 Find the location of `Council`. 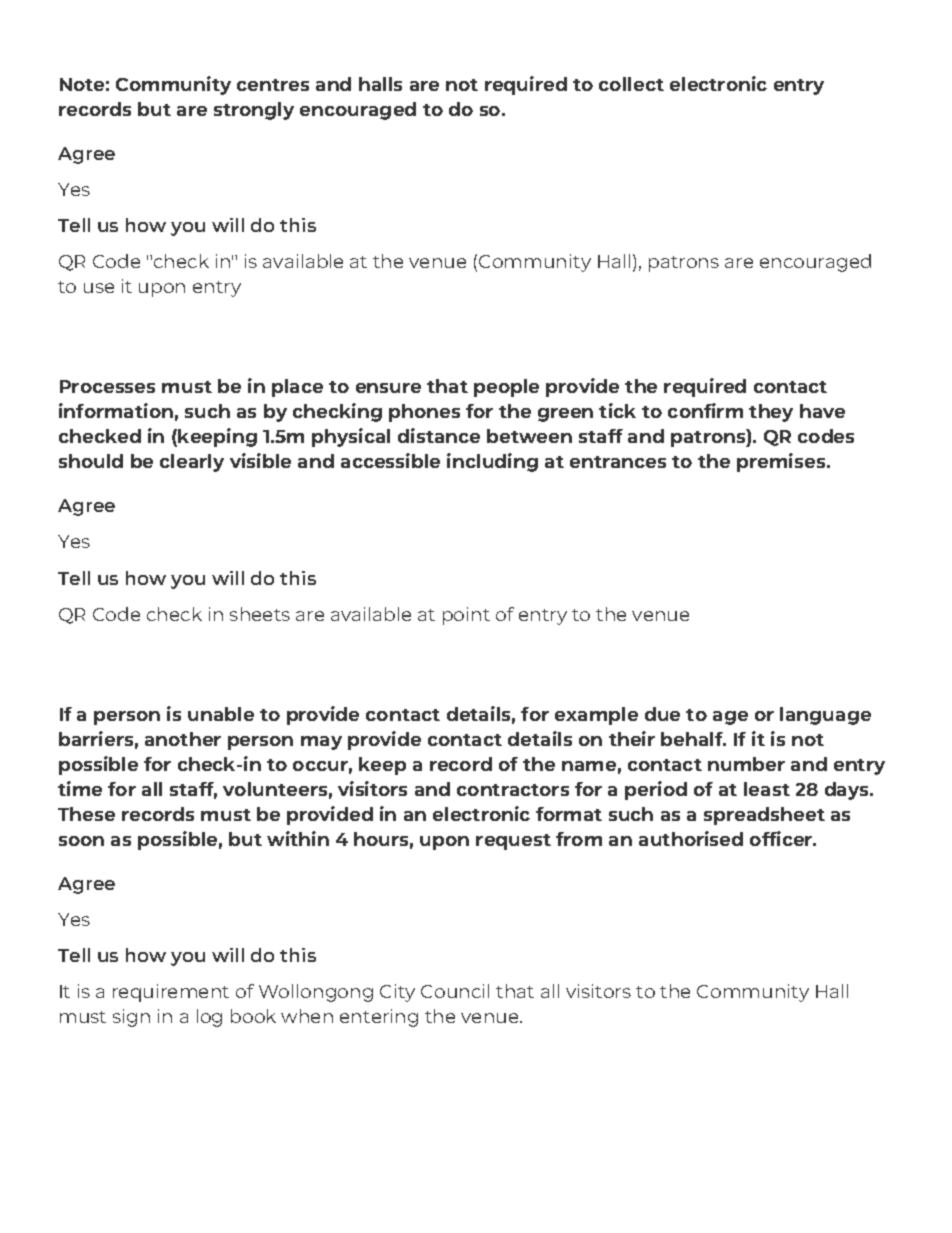

Council is located at coordinates (455, 991).
